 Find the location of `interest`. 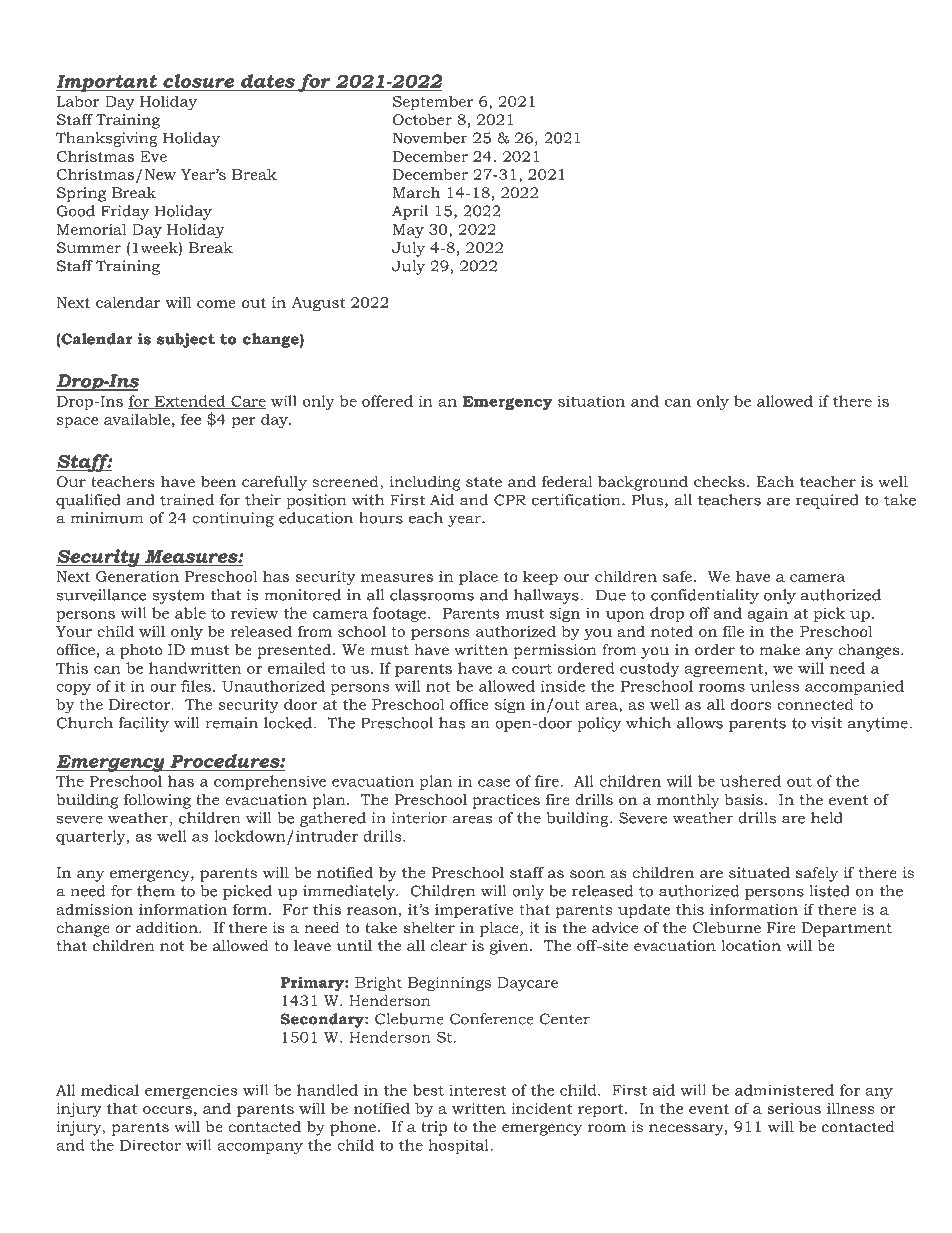

interest is located at coordinates (478, 1090).
